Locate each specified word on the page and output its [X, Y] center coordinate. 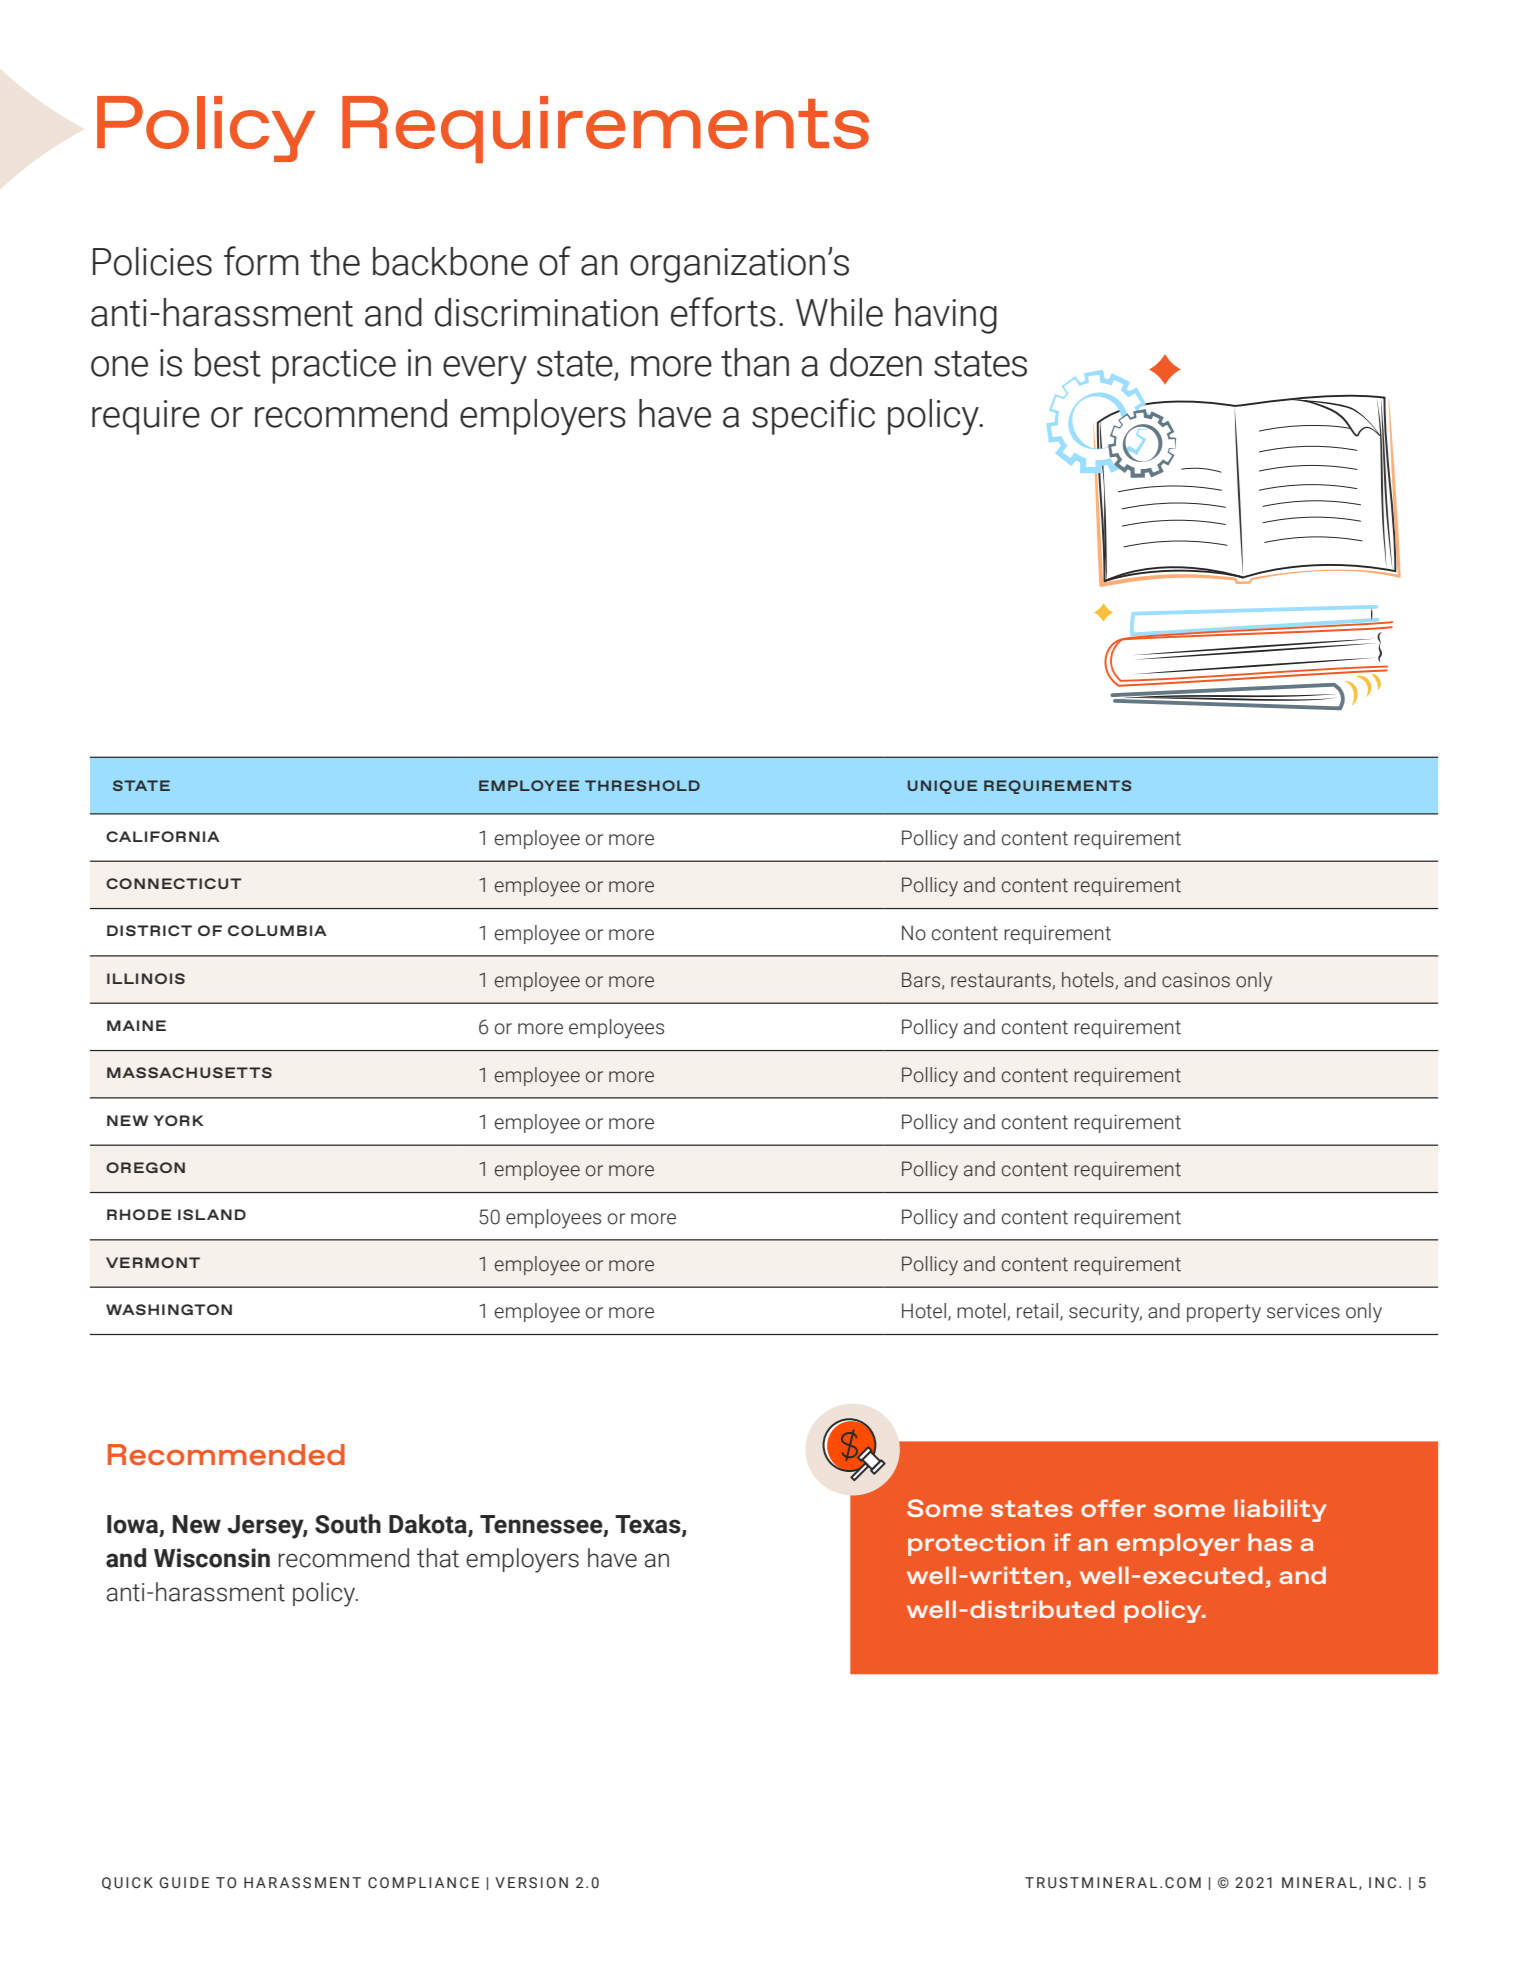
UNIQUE [942, 787]
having [946, 316]
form [261, 261]
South [348, 1524]
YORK [179, 1120]
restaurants [1001, 980]
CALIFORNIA [163, 836]
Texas [649, 1525]
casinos [1196, 980]
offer [1113, 1508]
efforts [723, 312]
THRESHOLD [642, 785]
